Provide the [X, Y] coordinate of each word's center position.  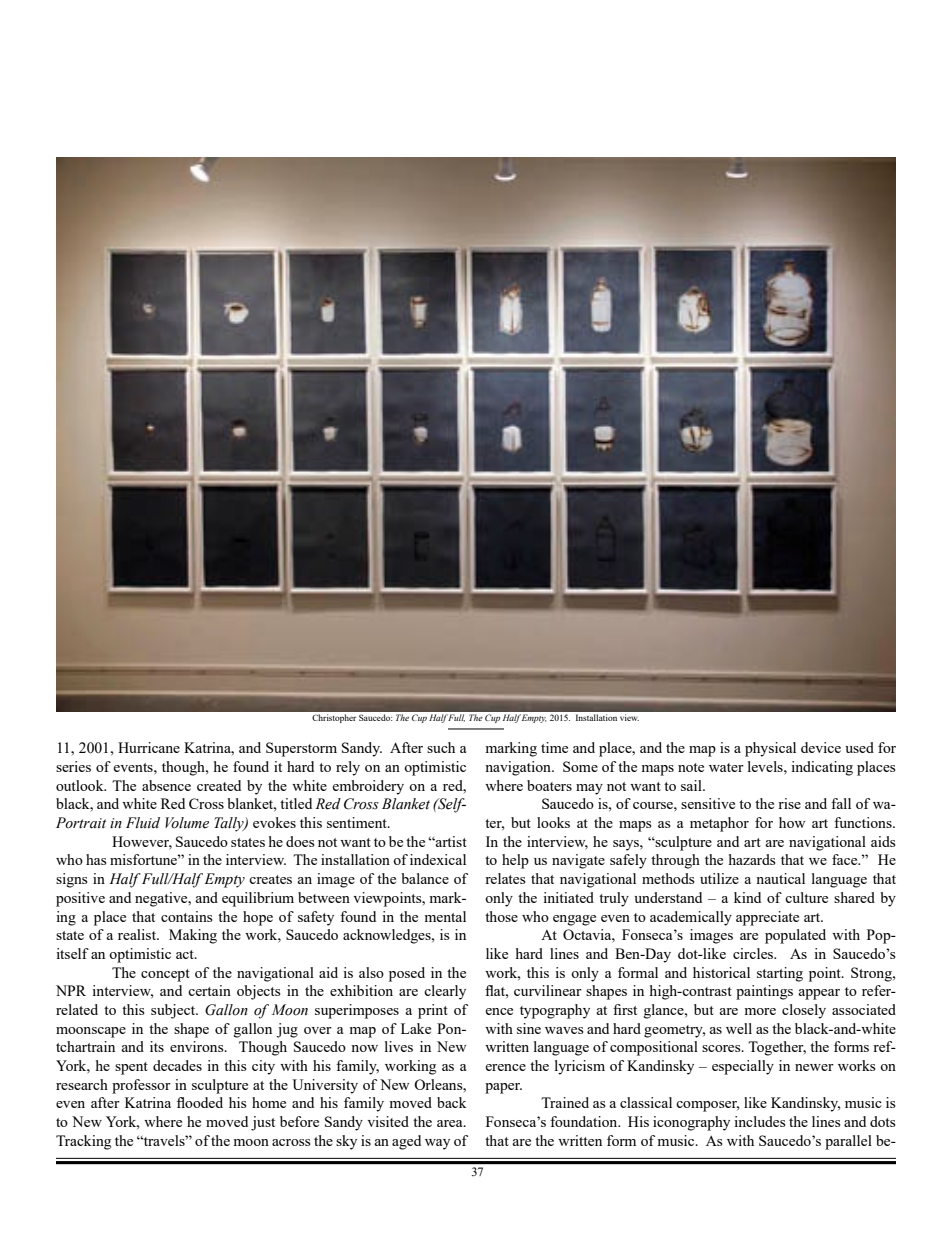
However [142, 842]
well [739, 1028]
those [501, 916]
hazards [752, 859]
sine [529, 1028]
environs [198, 1046]
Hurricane [149, 747]
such [441, 747]
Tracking [83, 1142]
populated [795, 936]
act [186, 954]
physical [770, 749]
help [515, 861]
